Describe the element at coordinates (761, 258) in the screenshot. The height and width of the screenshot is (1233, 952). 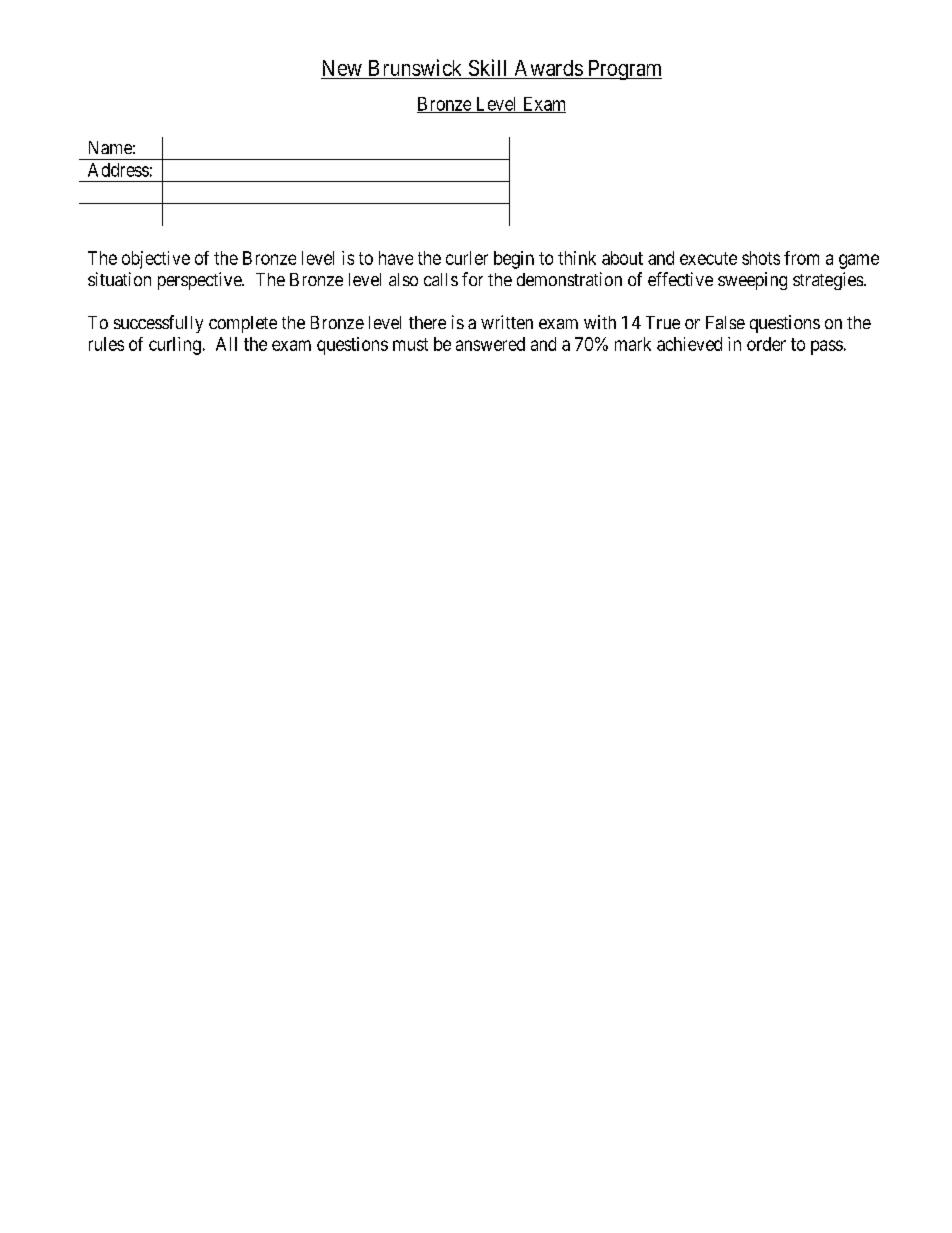
I see `shots` at that location.
